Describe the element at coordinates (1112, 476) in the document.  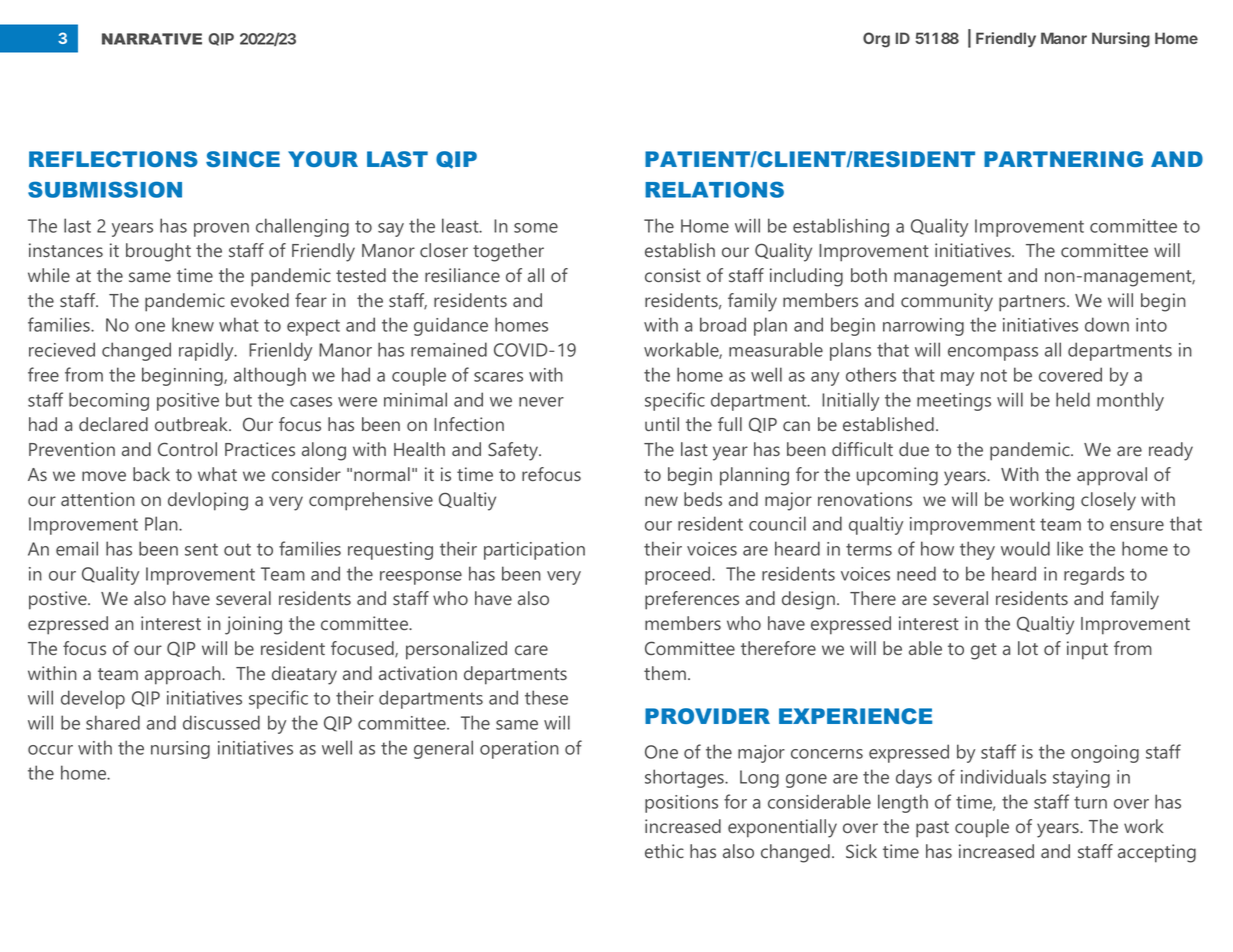
I see `approval` at that location.
